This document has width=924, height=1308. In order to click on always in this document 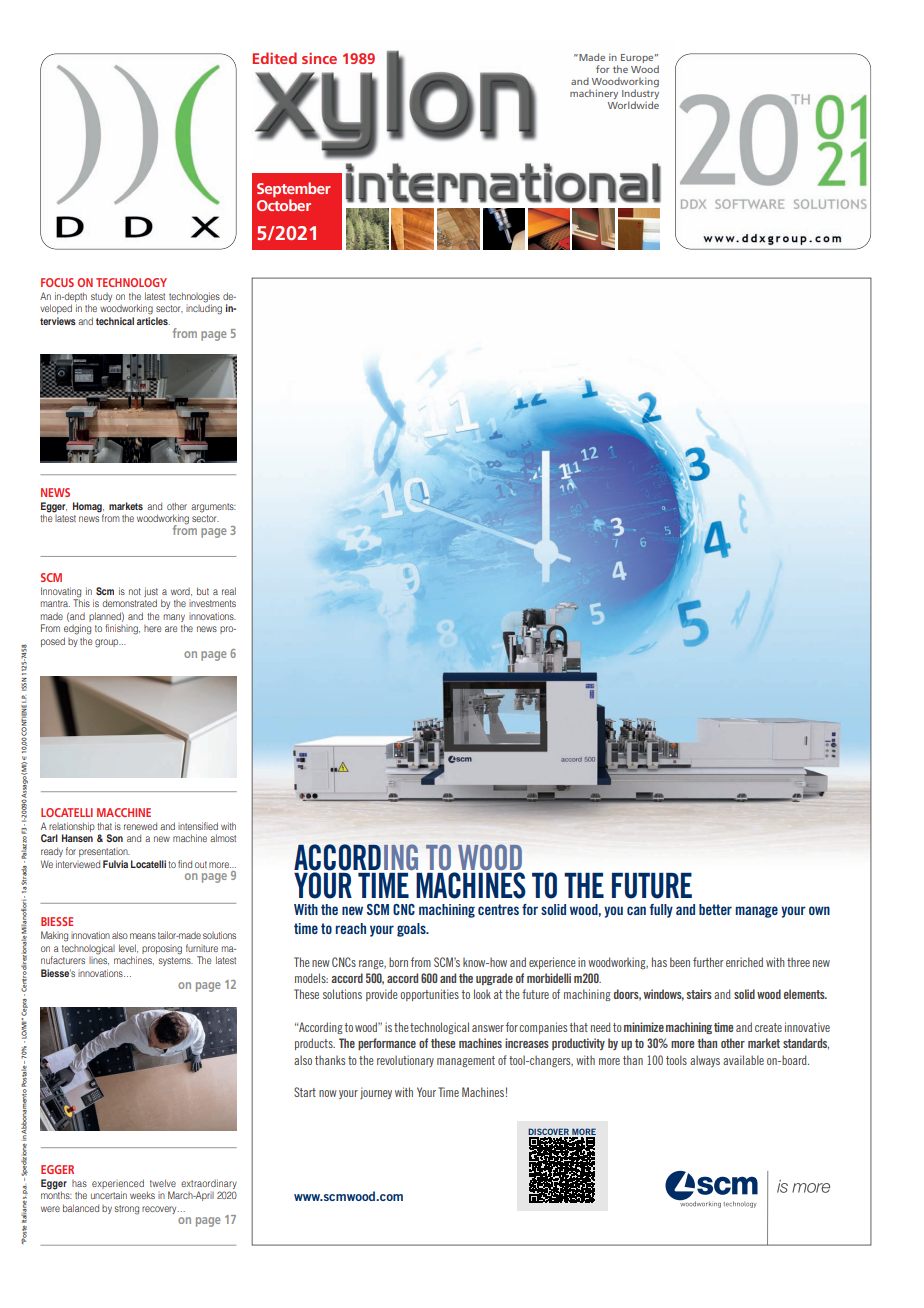, I will do `click(705, 1061)`.
